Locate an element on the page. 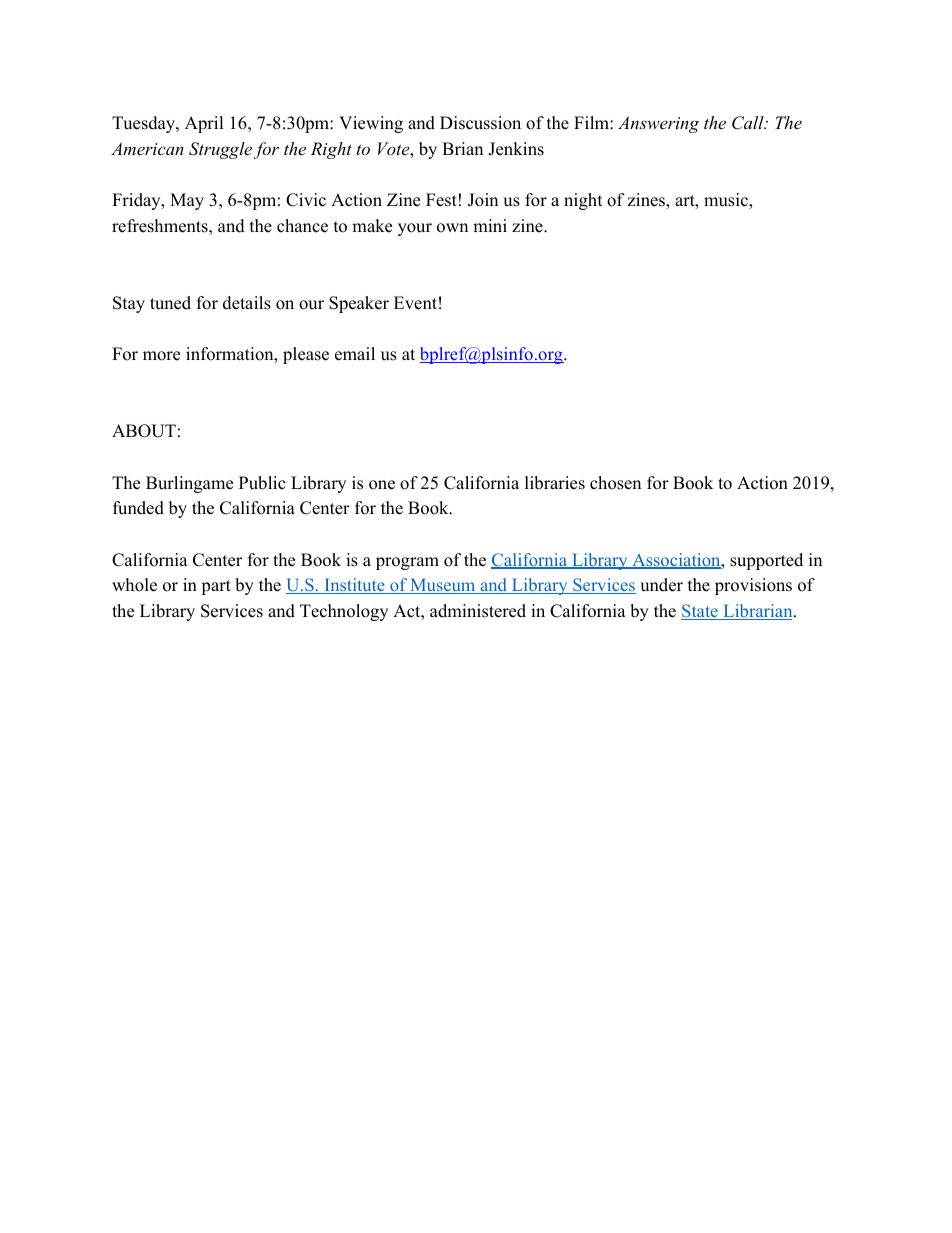 Image resolution: width=952 pixels, height=1233 pixels. music is located at coordinates (727, 201).
